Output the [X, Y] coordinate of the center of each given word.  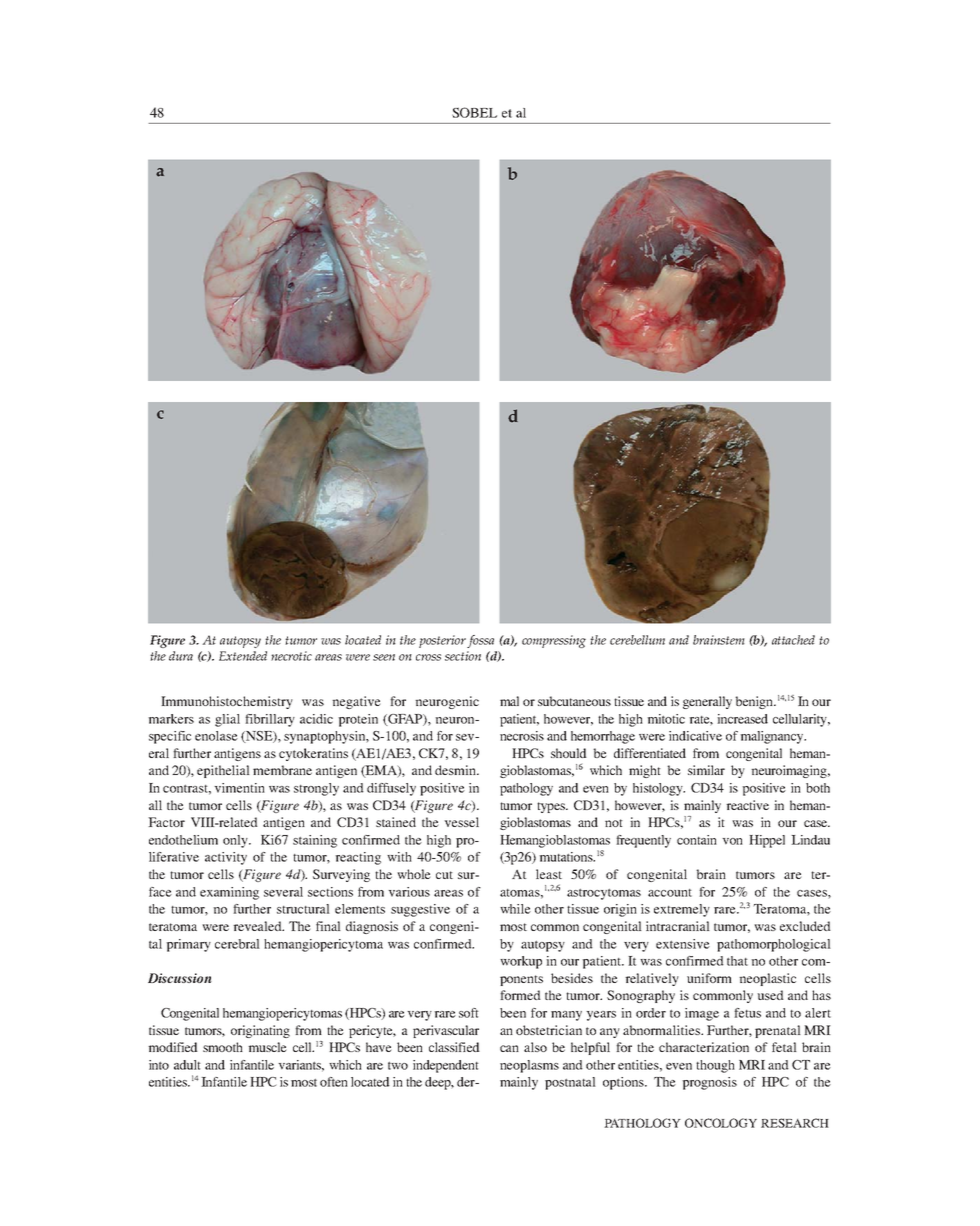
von [732, 841]
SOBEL [474, 112]
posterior [442, 641]
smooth [223, 1047]
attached [793, 640]
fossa [480, 641]
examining [229, 893]
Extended [243, 656]
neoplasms [529, 1066]
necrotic [291, 656]
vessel [461, 822]
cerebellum [637, 640]
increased [742, 719]
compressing [554, 641]
